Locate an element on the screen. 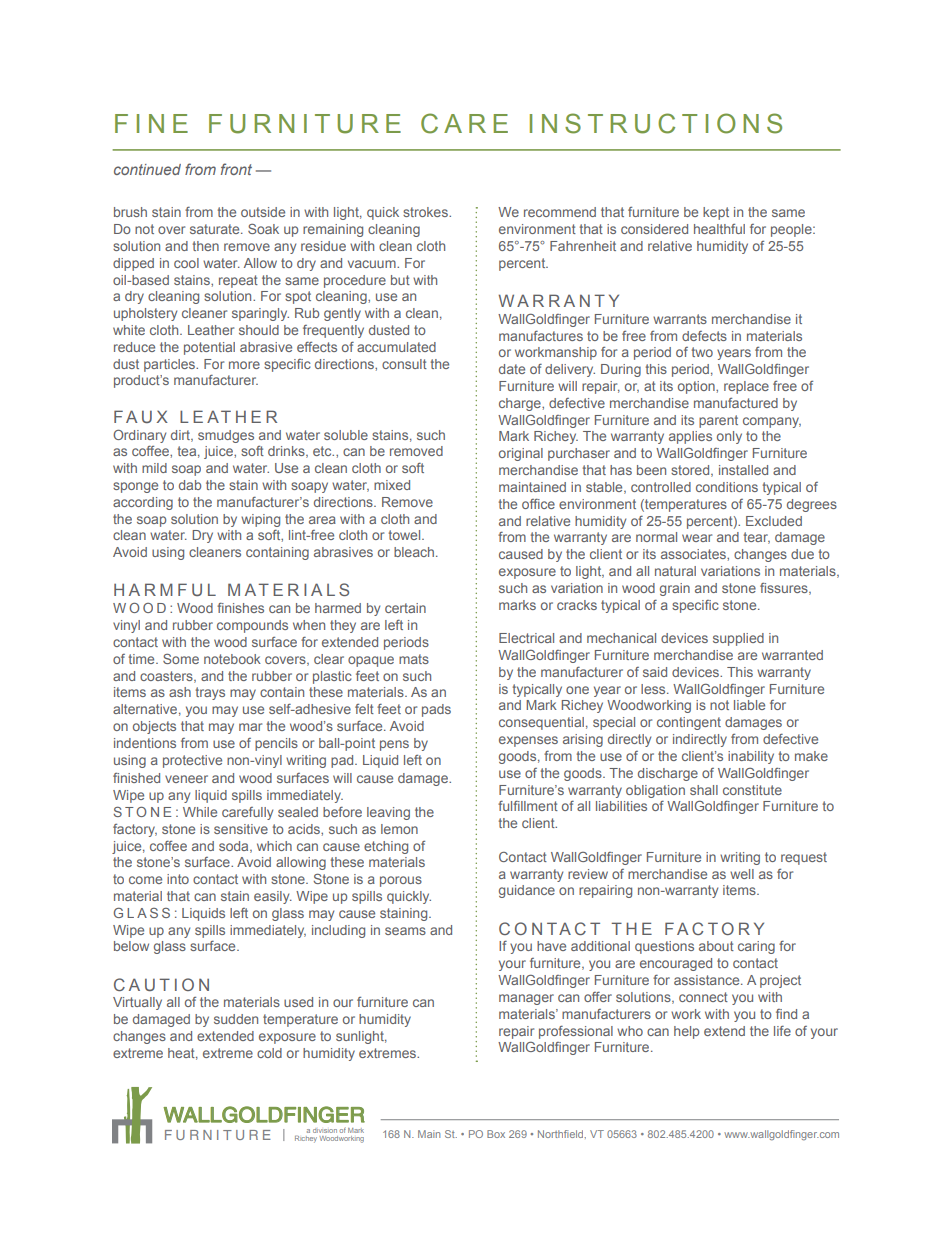  cold is located at coordinates (269, 1053).
